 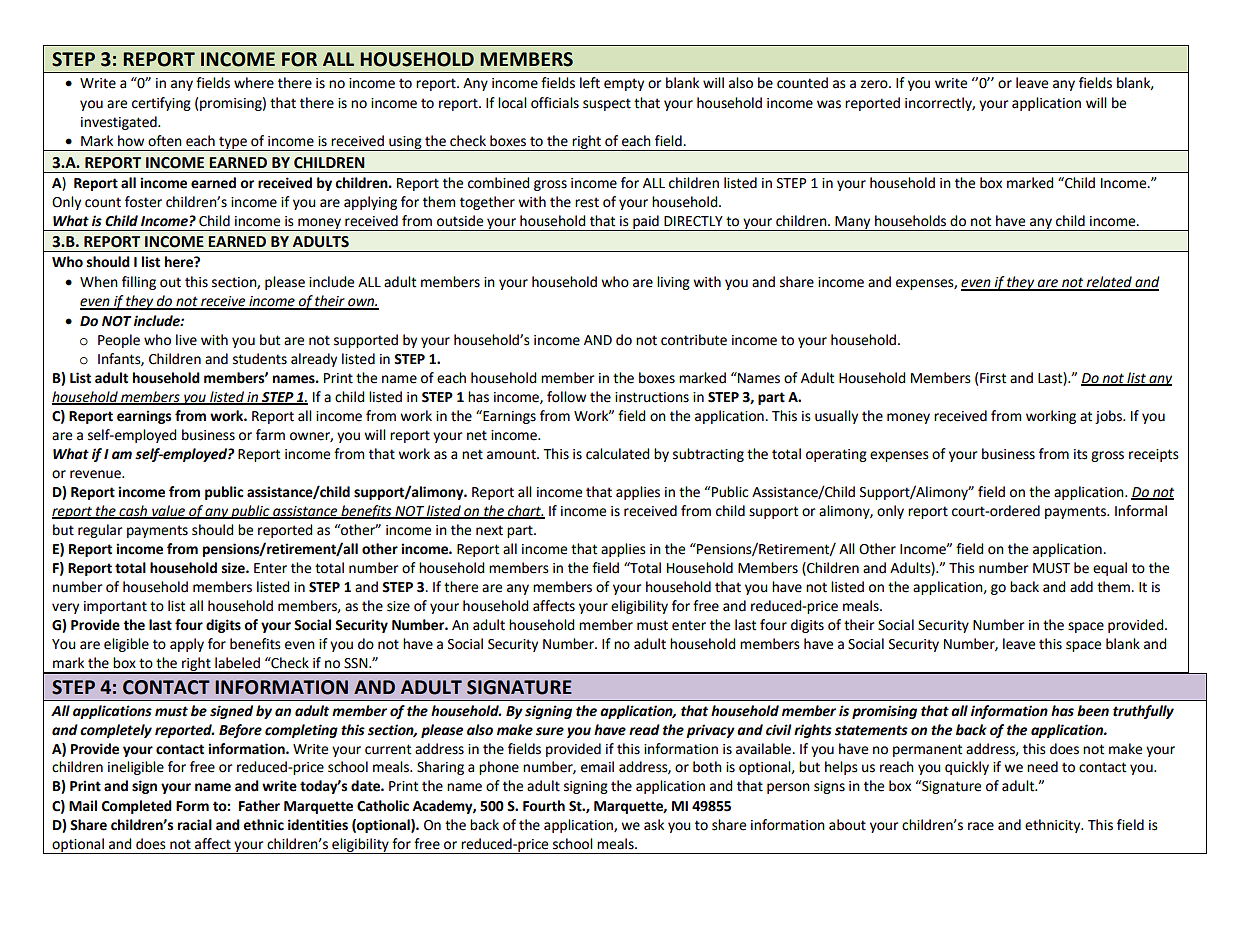 What do you see at coordinates (1110, 569) in the screenshot?
I see `equal` at bounding box center [1110, 569].
